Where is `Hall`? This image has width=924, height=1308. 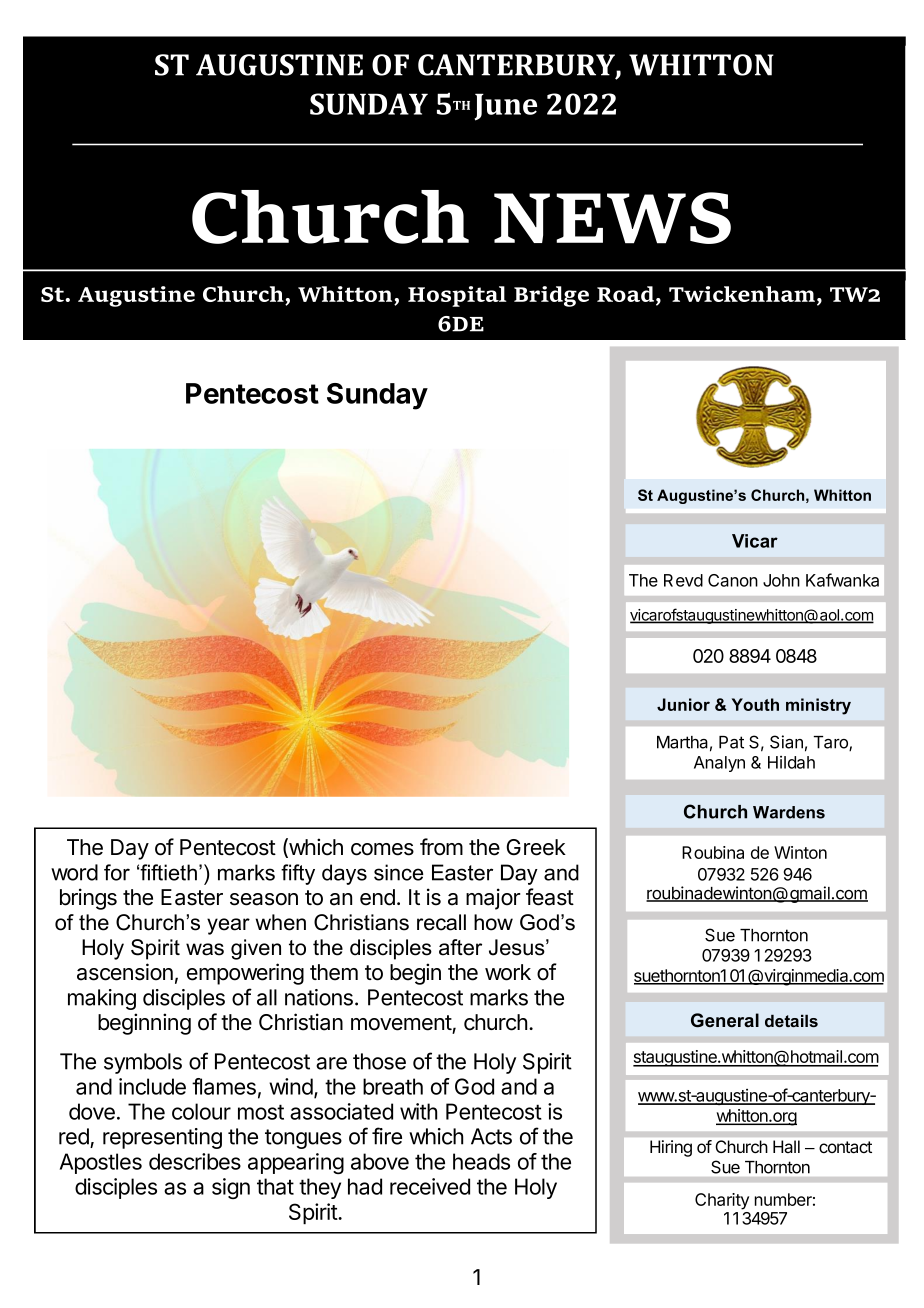 Hall is located at coordinates (786, 1146).
